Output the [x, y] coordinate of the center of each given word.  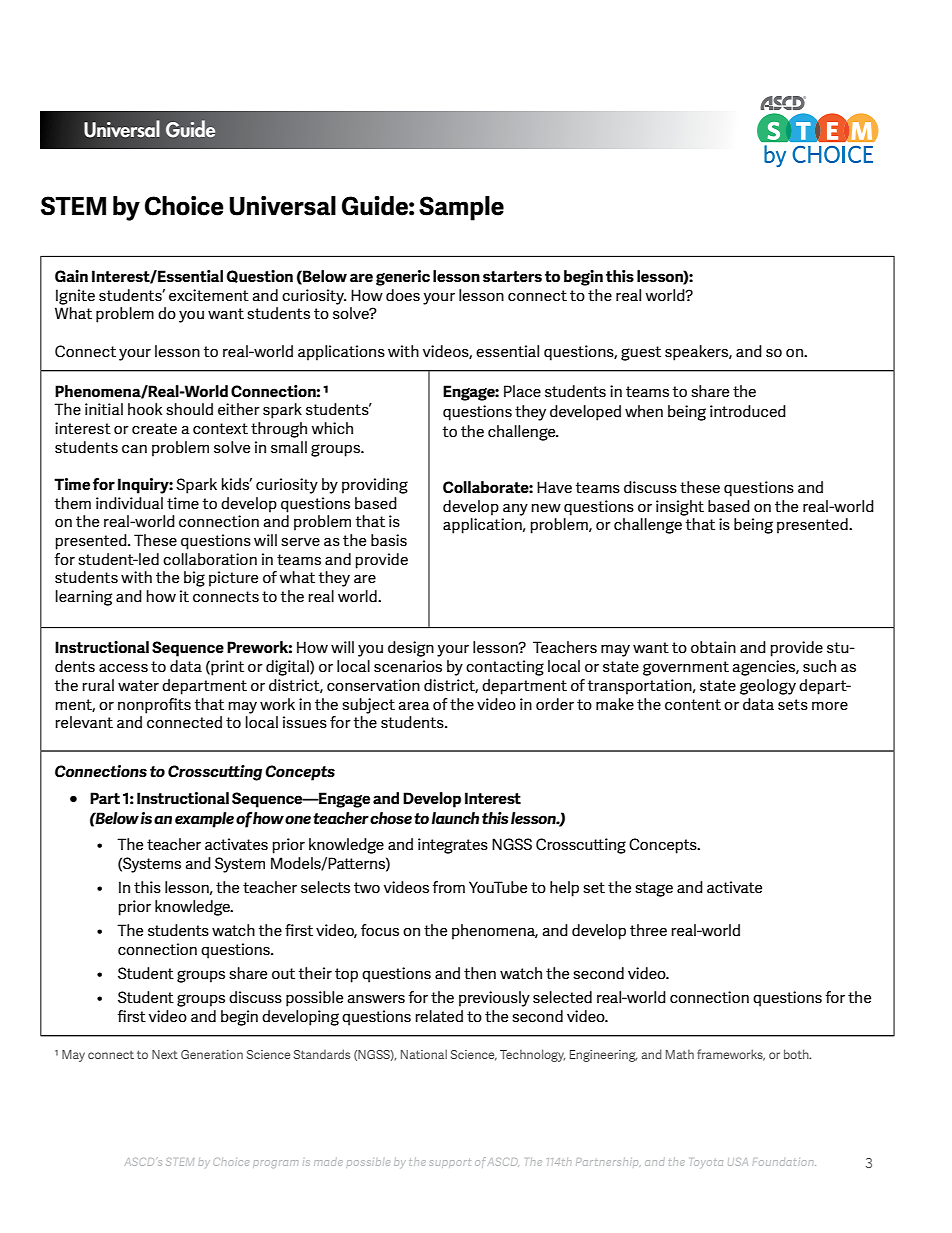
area [414, 706]
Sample [461, 208]
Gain [71, 276]
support [450, 1163]
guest [641, 353]
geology [768, 687]
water [138, 685]
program [275, 1164]
